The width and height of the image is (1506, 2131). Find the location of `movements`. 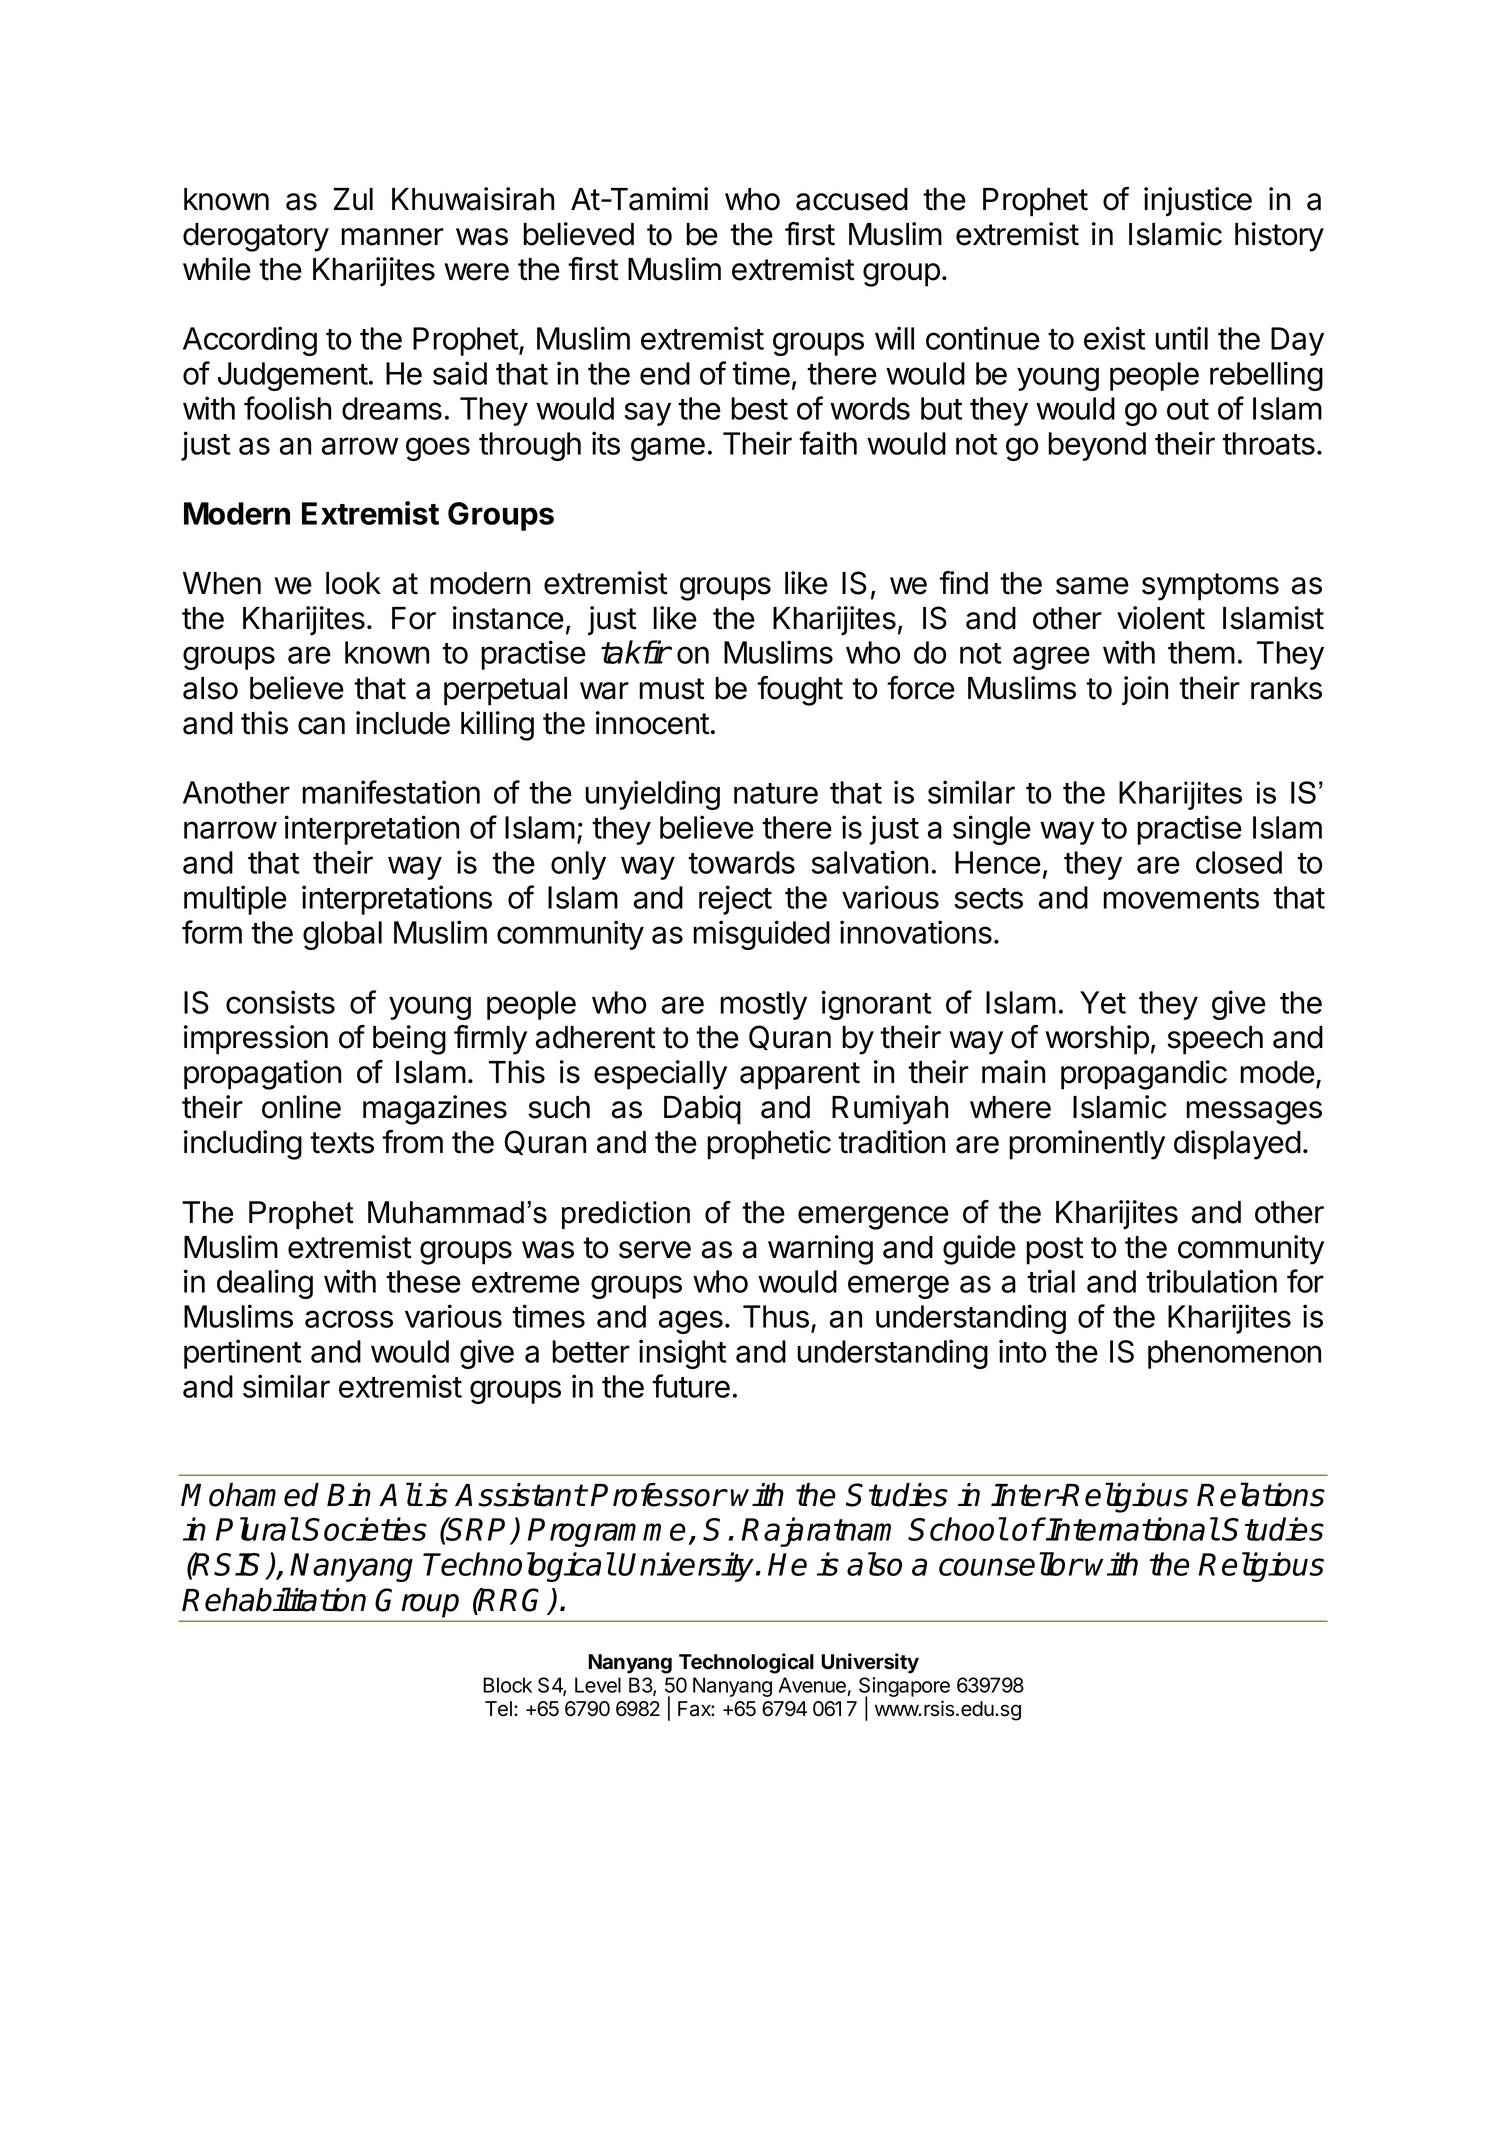

movements is located at coordinates (1181, 898).
